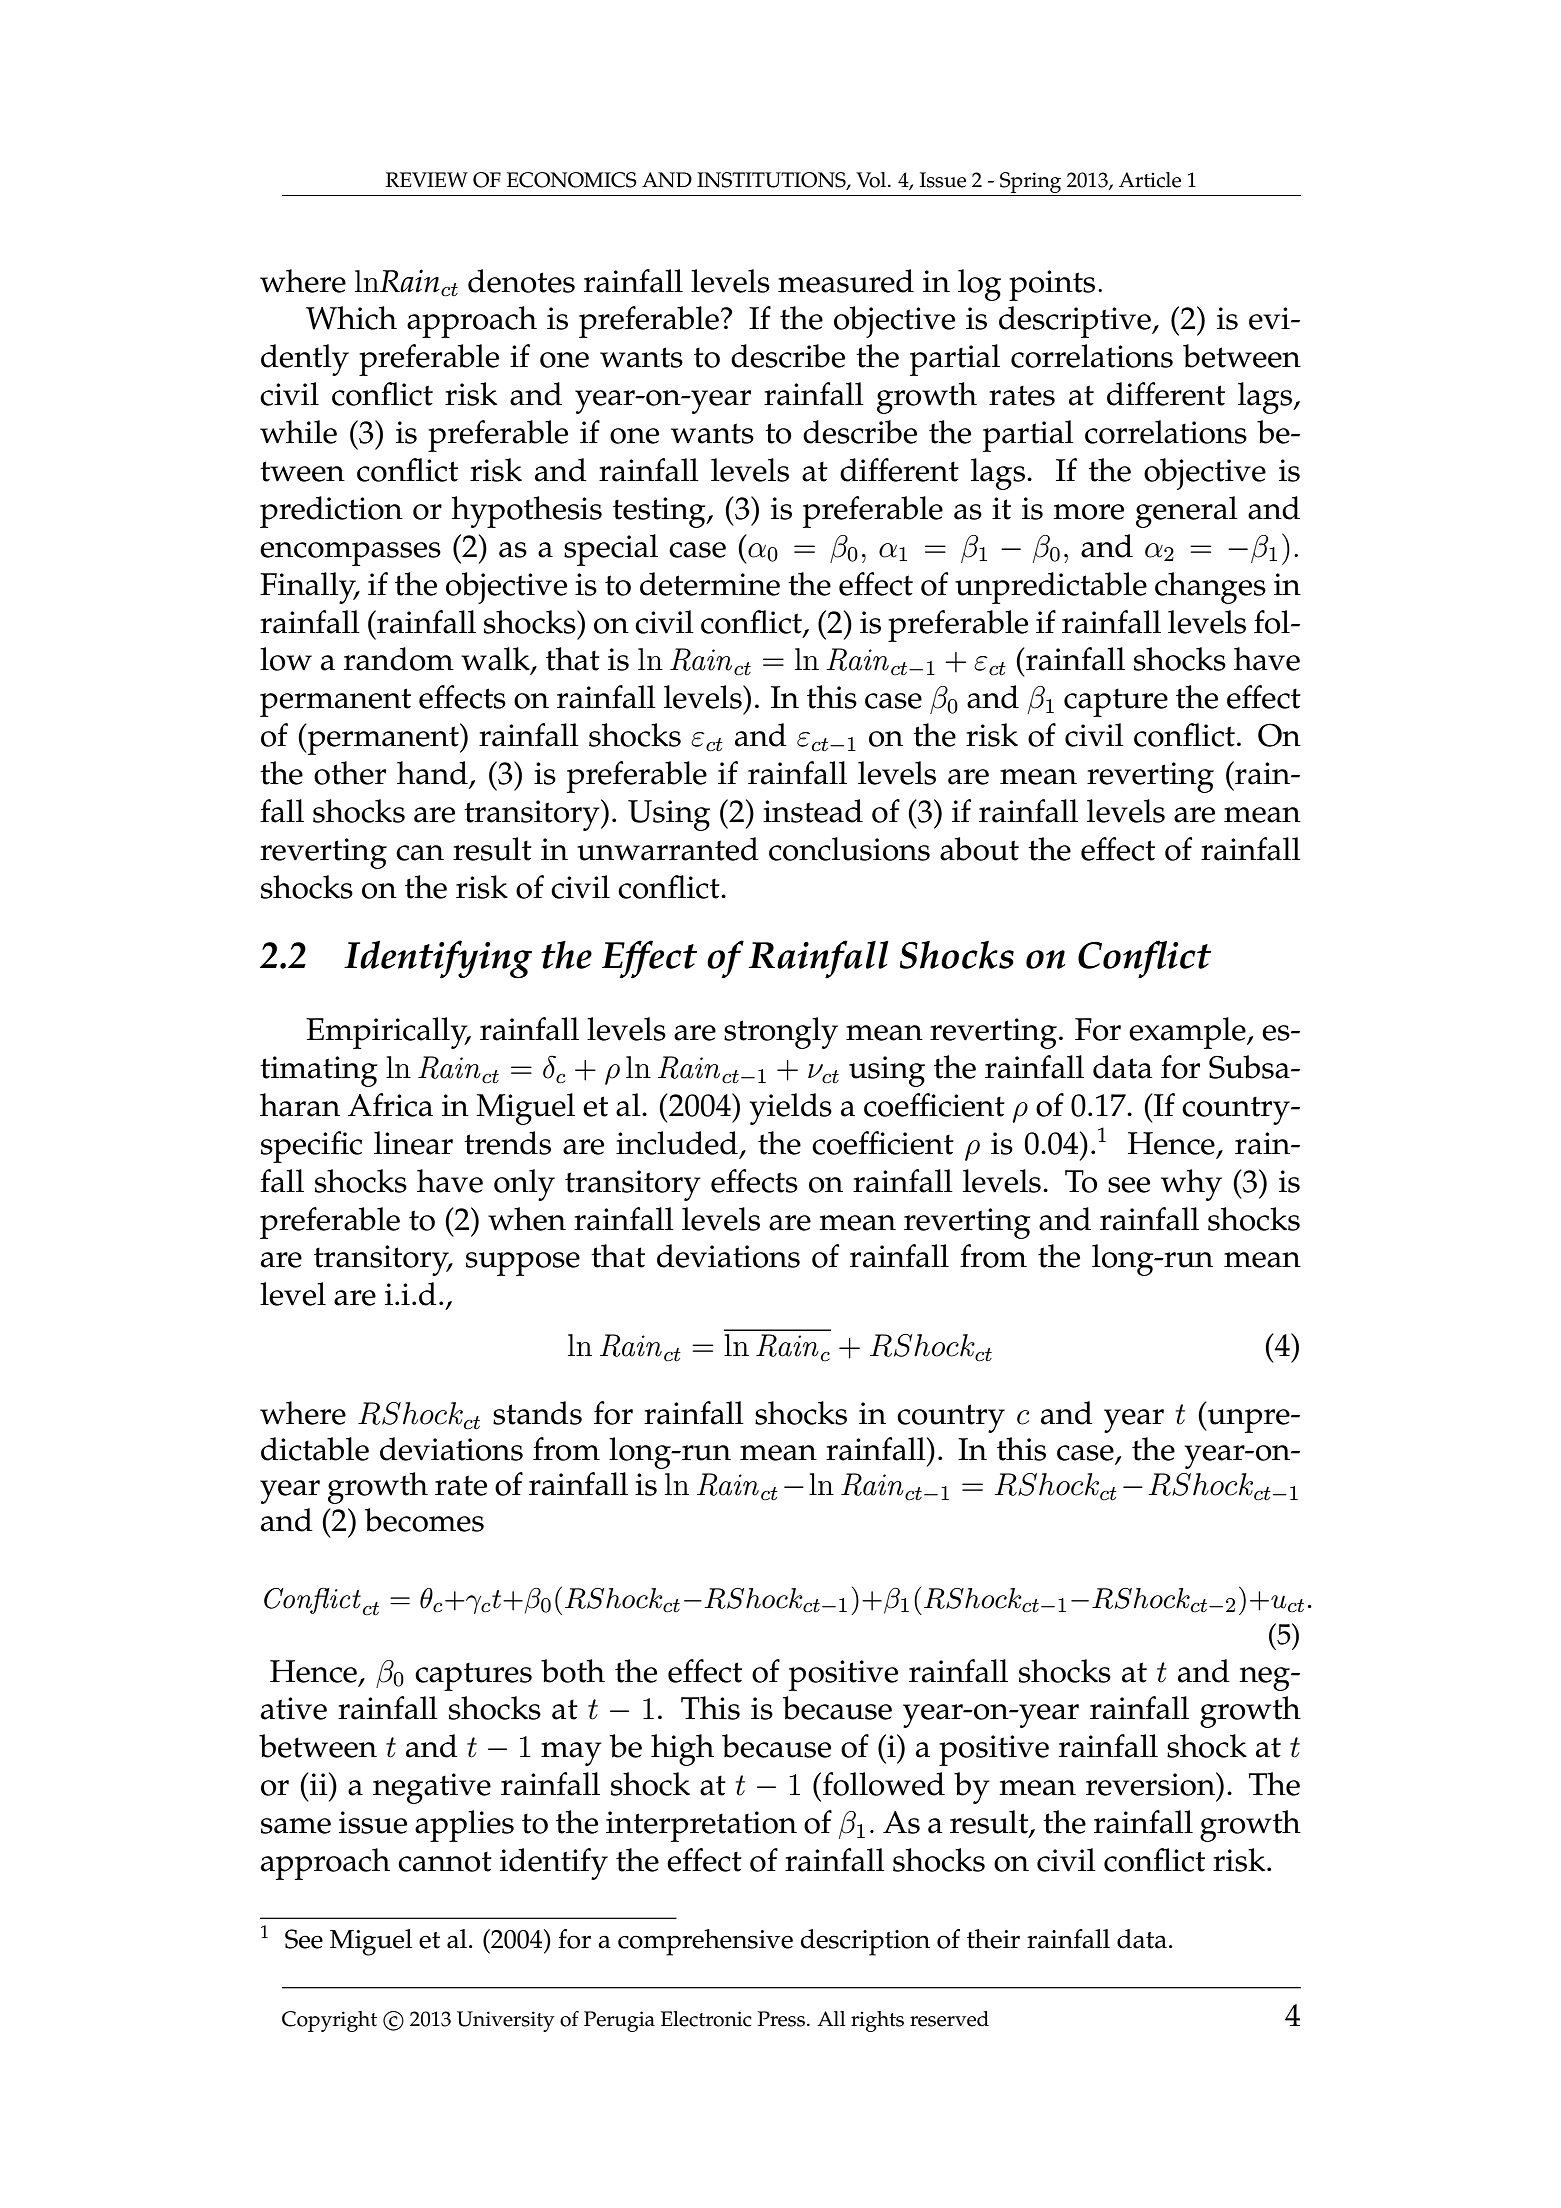 The image size is (1561, 2208). What do you see at coordinates (432, 773) in the screenshot?
I see `hand` at bounding box center [432, 773].
